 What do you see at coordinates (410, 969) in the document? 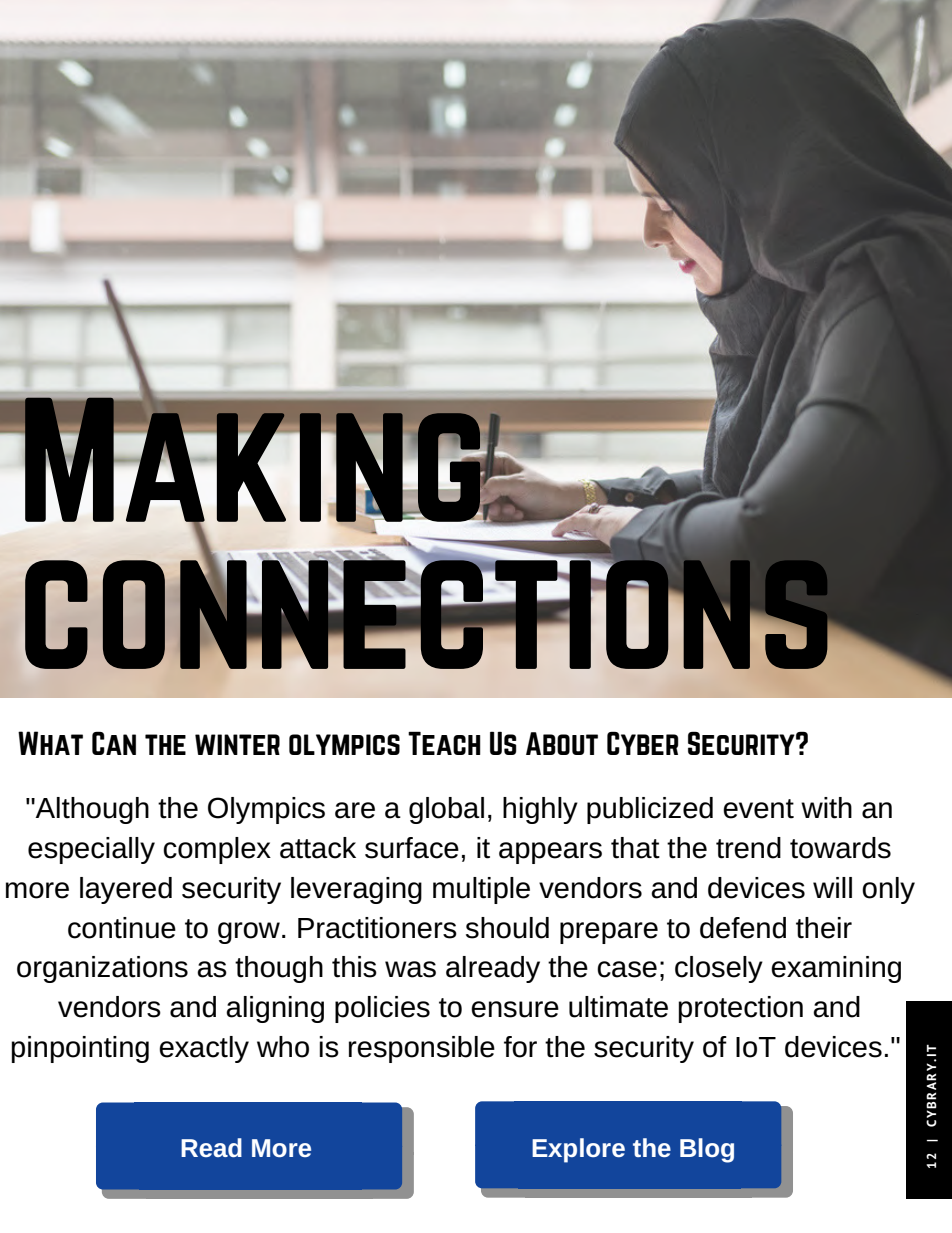
I see `was` at bounding box center [410, 969].
